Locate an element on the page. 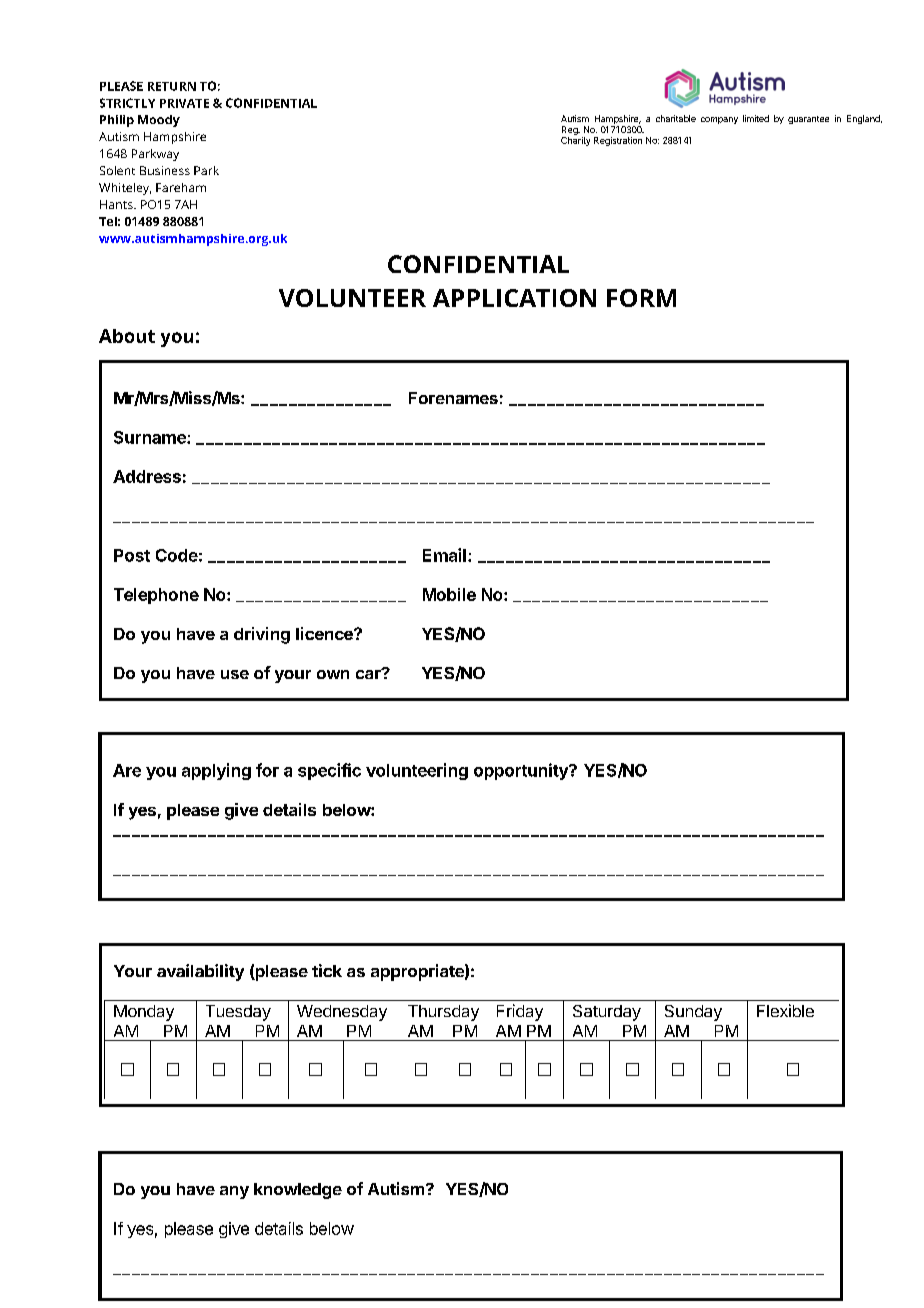  Sunday is located at coordinates (693, 1013).
